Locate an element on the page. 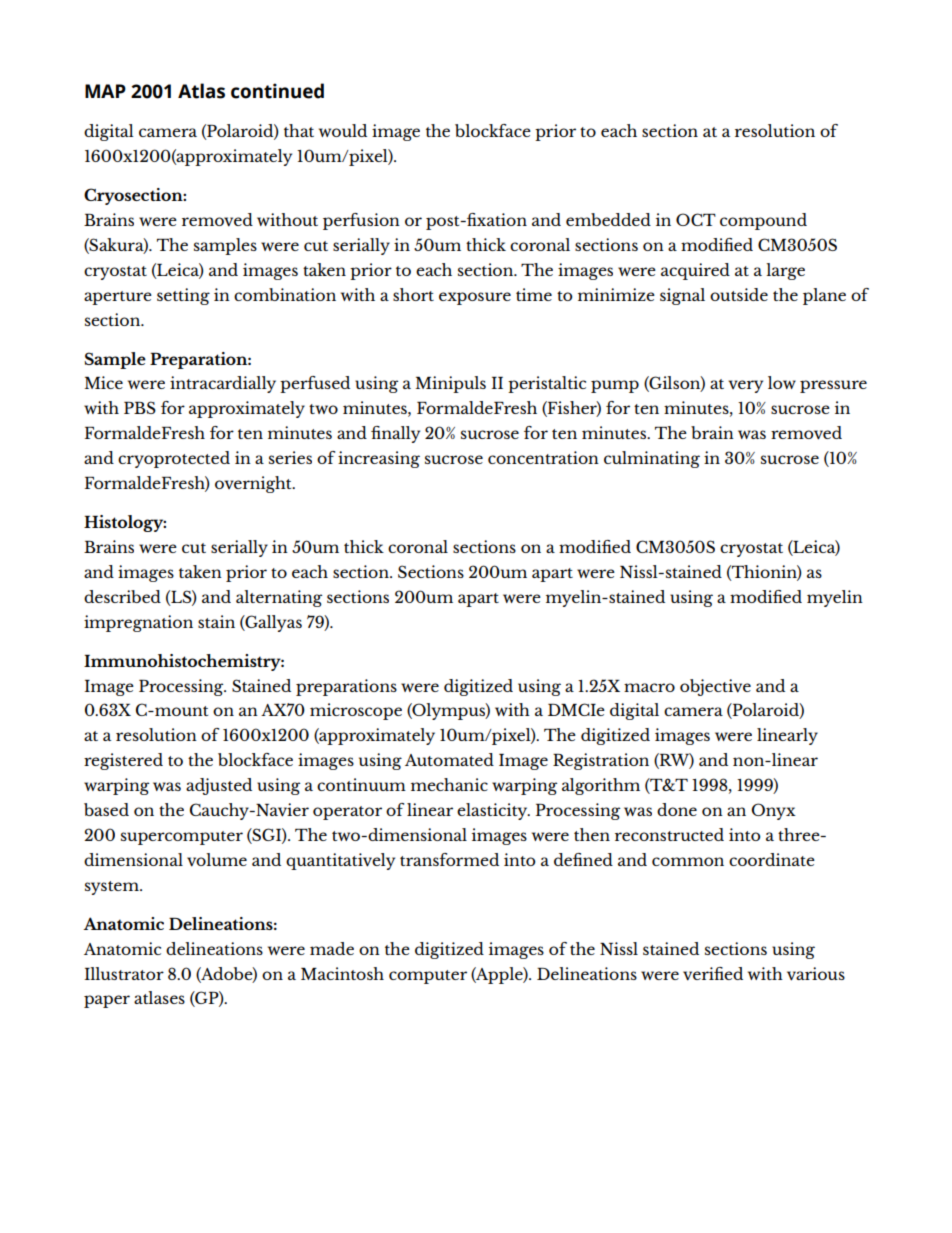 Image resolution: width=952 pixels, height=1233 pixels. peristaltic is located at coordinates (547, 384).
